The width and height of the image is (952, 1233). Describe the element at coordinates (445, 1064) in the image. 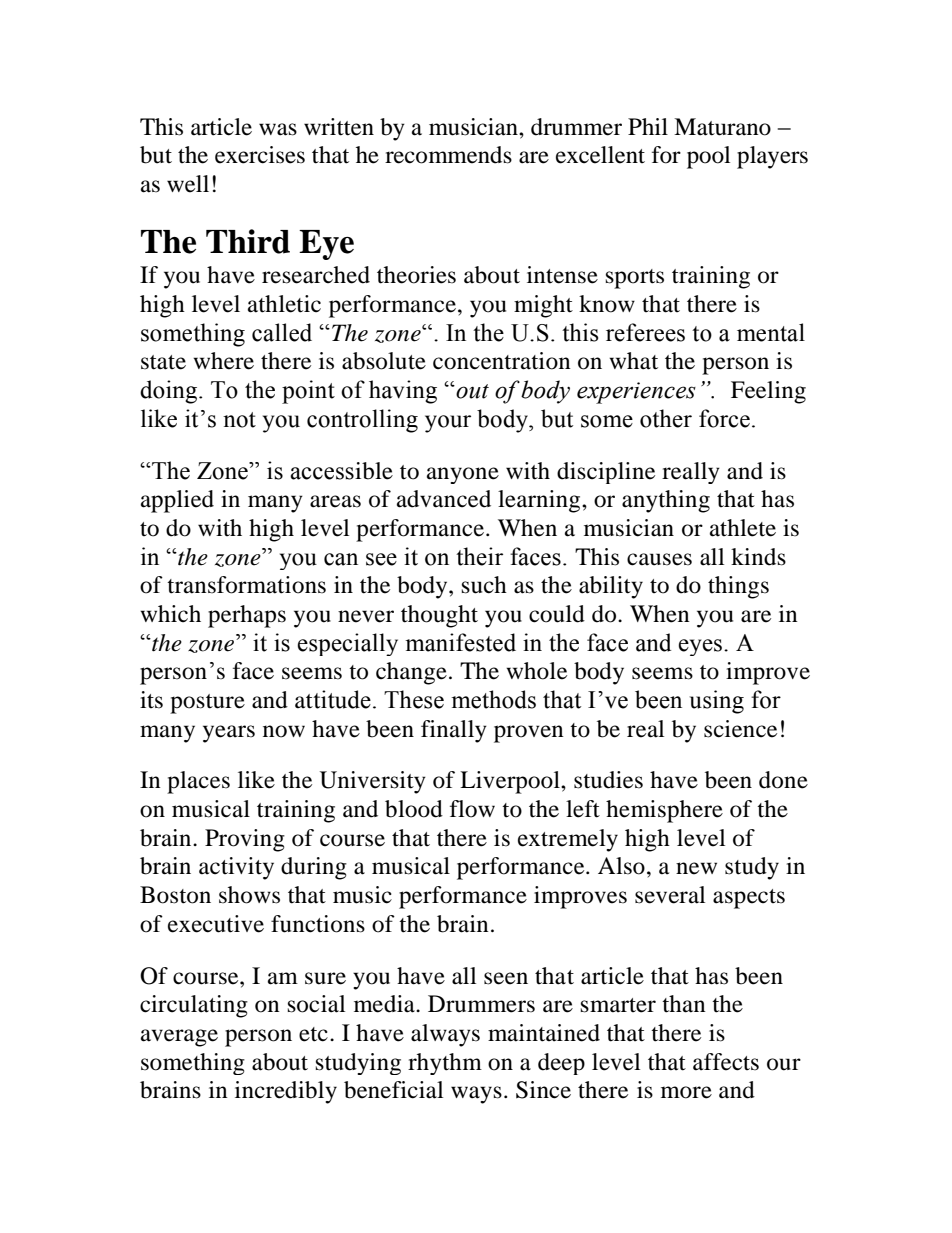

I see `rhythm` at that location.
